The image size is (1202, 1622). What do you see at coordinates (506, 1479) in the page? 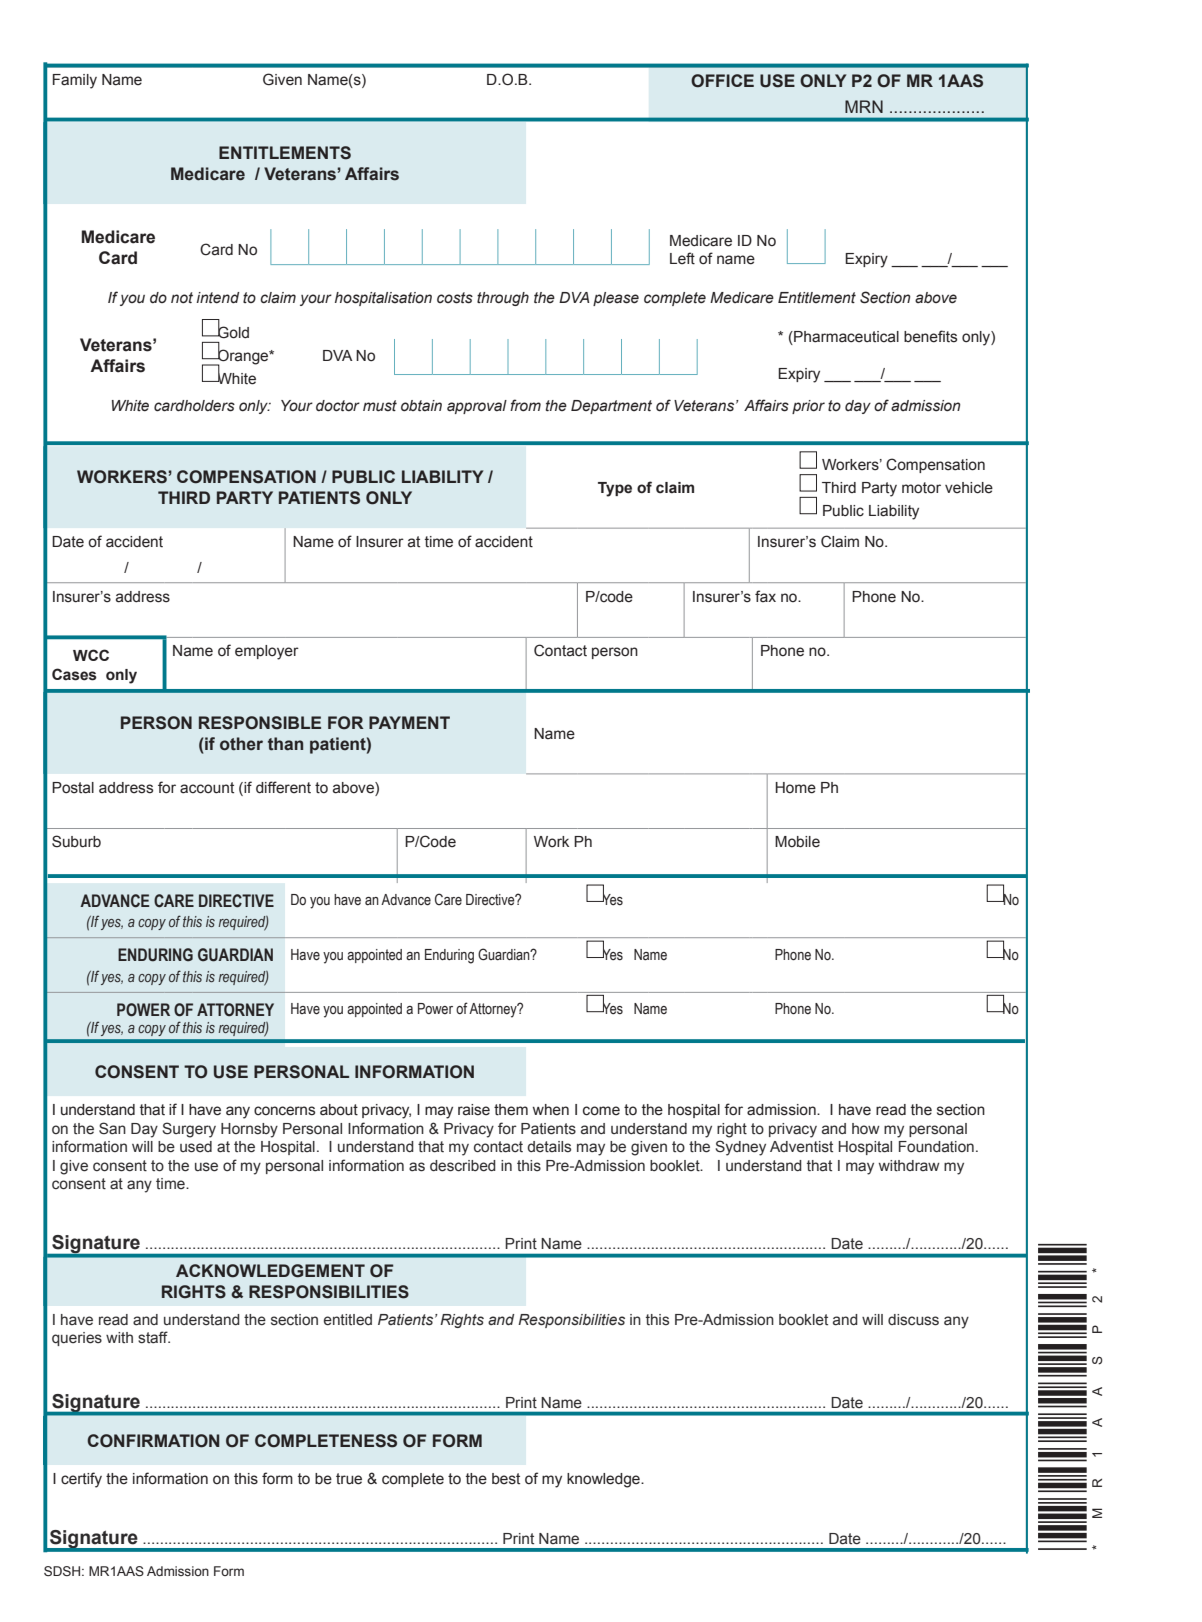
I see `best` at bounding box center [506, 1479].
